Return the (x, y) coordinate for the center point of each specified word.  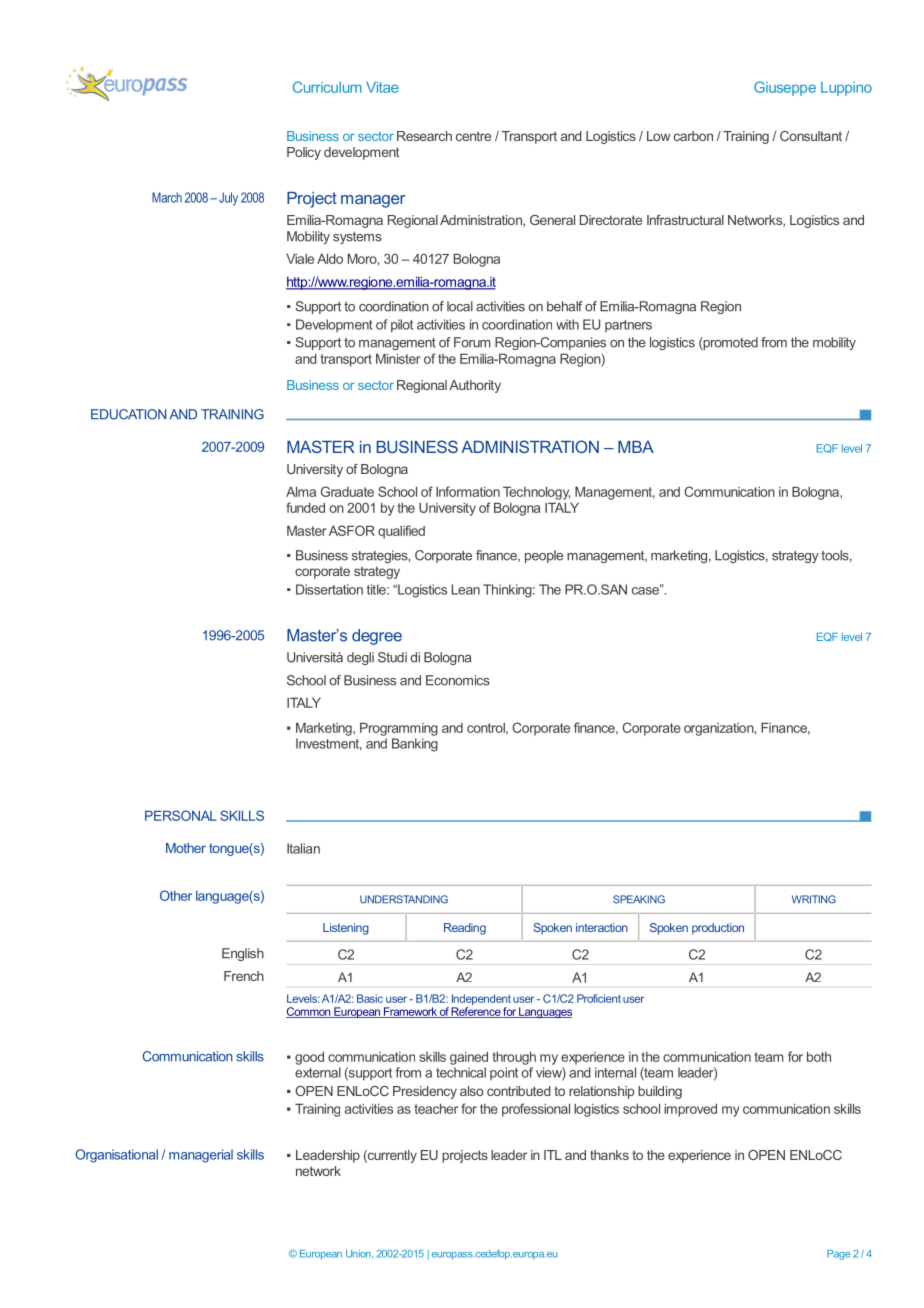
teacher (436, 1108)
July (228, 199)
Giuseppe (785, 88)
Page (838, 1255)
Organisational (116, 1156)
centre (473, 136)
